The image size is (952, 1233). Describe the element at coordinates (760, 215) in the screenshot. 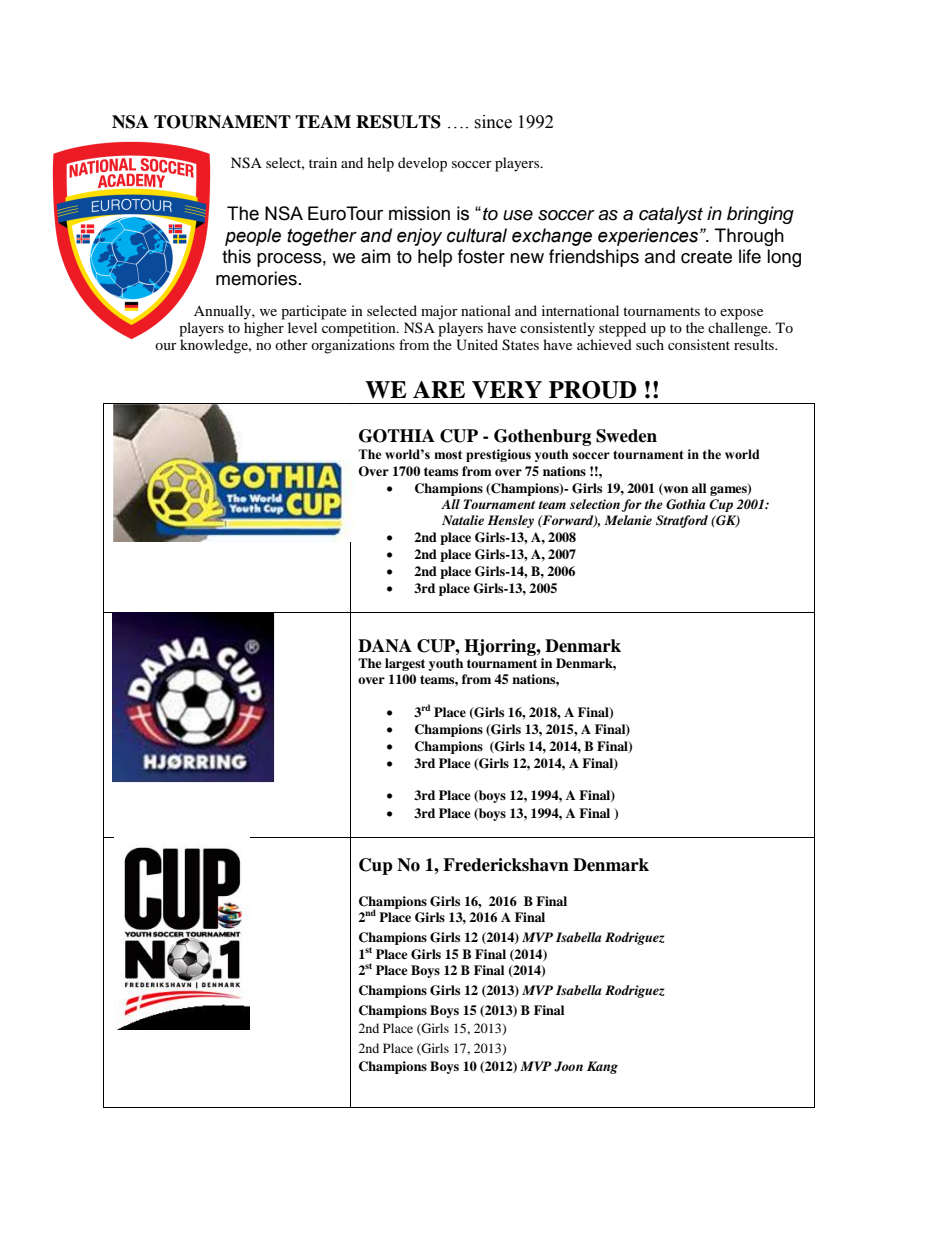

I see `bringing` at that location.
